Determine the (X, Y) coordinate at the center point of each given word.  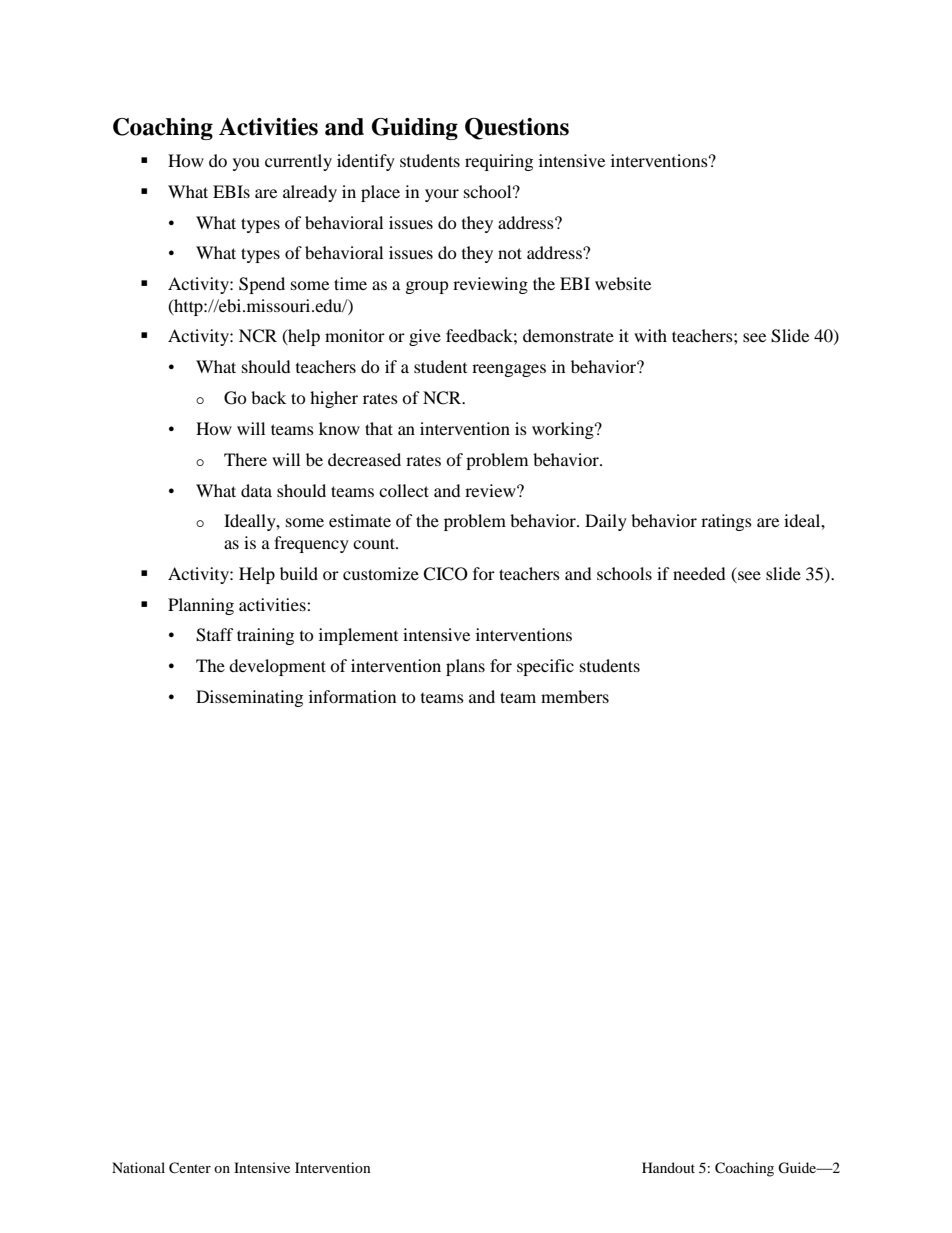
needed (699, 573)
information (352, 696)
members (575, 696)
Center (190, 1168)
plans (465, 667)
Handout (668, 1167)
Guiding (415, 129)
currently (298, 162)
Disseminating (249, 698)
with (650, 335)
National (138, 1167)
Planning (201, 606)
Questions (517, 129)
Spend (262, 285)
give (425, 337)
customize (381, 573)
